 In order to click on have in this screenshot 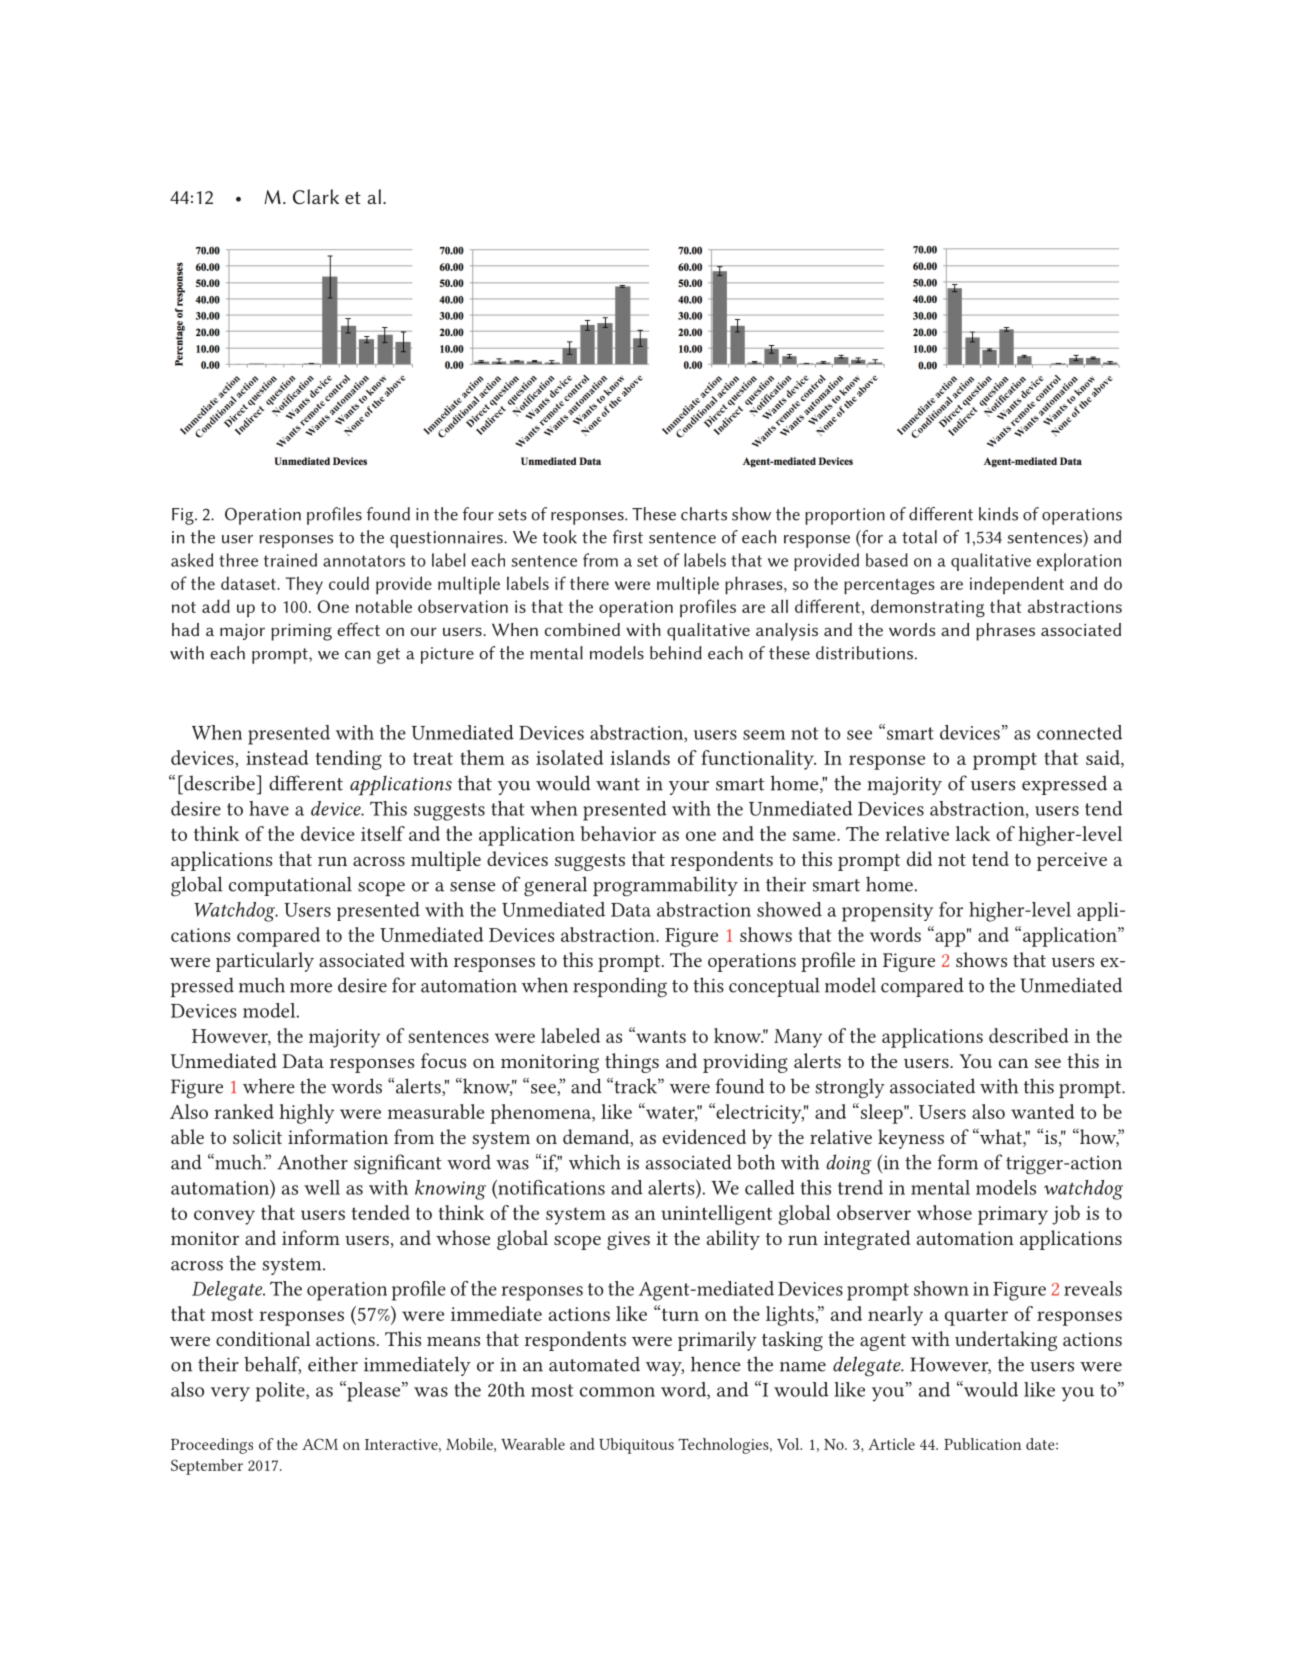, I will do `click(269, 808)`.
